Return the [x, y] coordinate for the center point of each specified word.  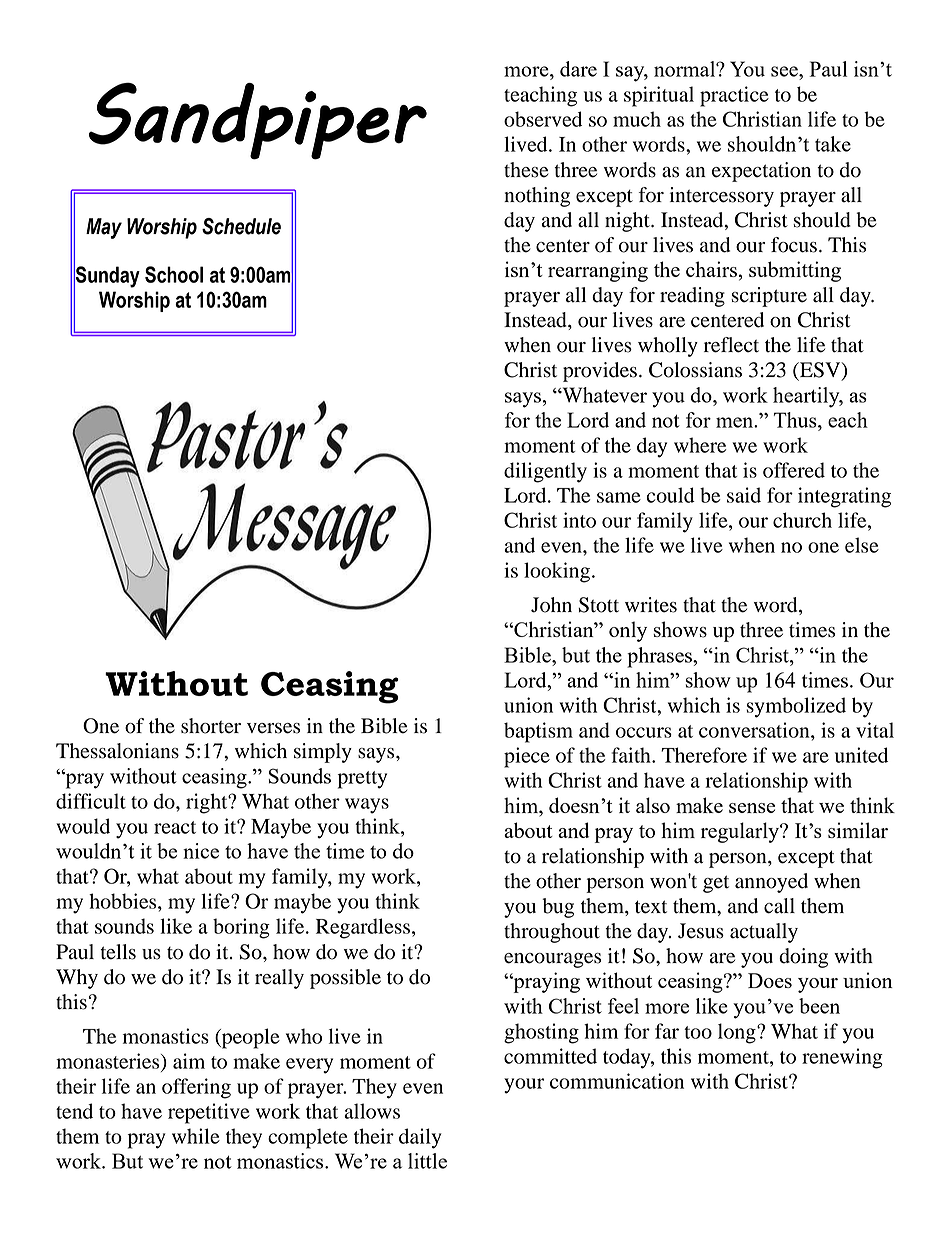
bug [558, 908]
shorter [211, 726]
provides [600, 372]
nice [201, 851]
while [196, 1136]
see [785, 71]
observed [543, 119]
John [551, 605]
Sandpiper [258, 121]
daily [420, 1138]
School [174, 274]
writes [651, 605]
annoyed [771, 883]
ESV [820, 371]
